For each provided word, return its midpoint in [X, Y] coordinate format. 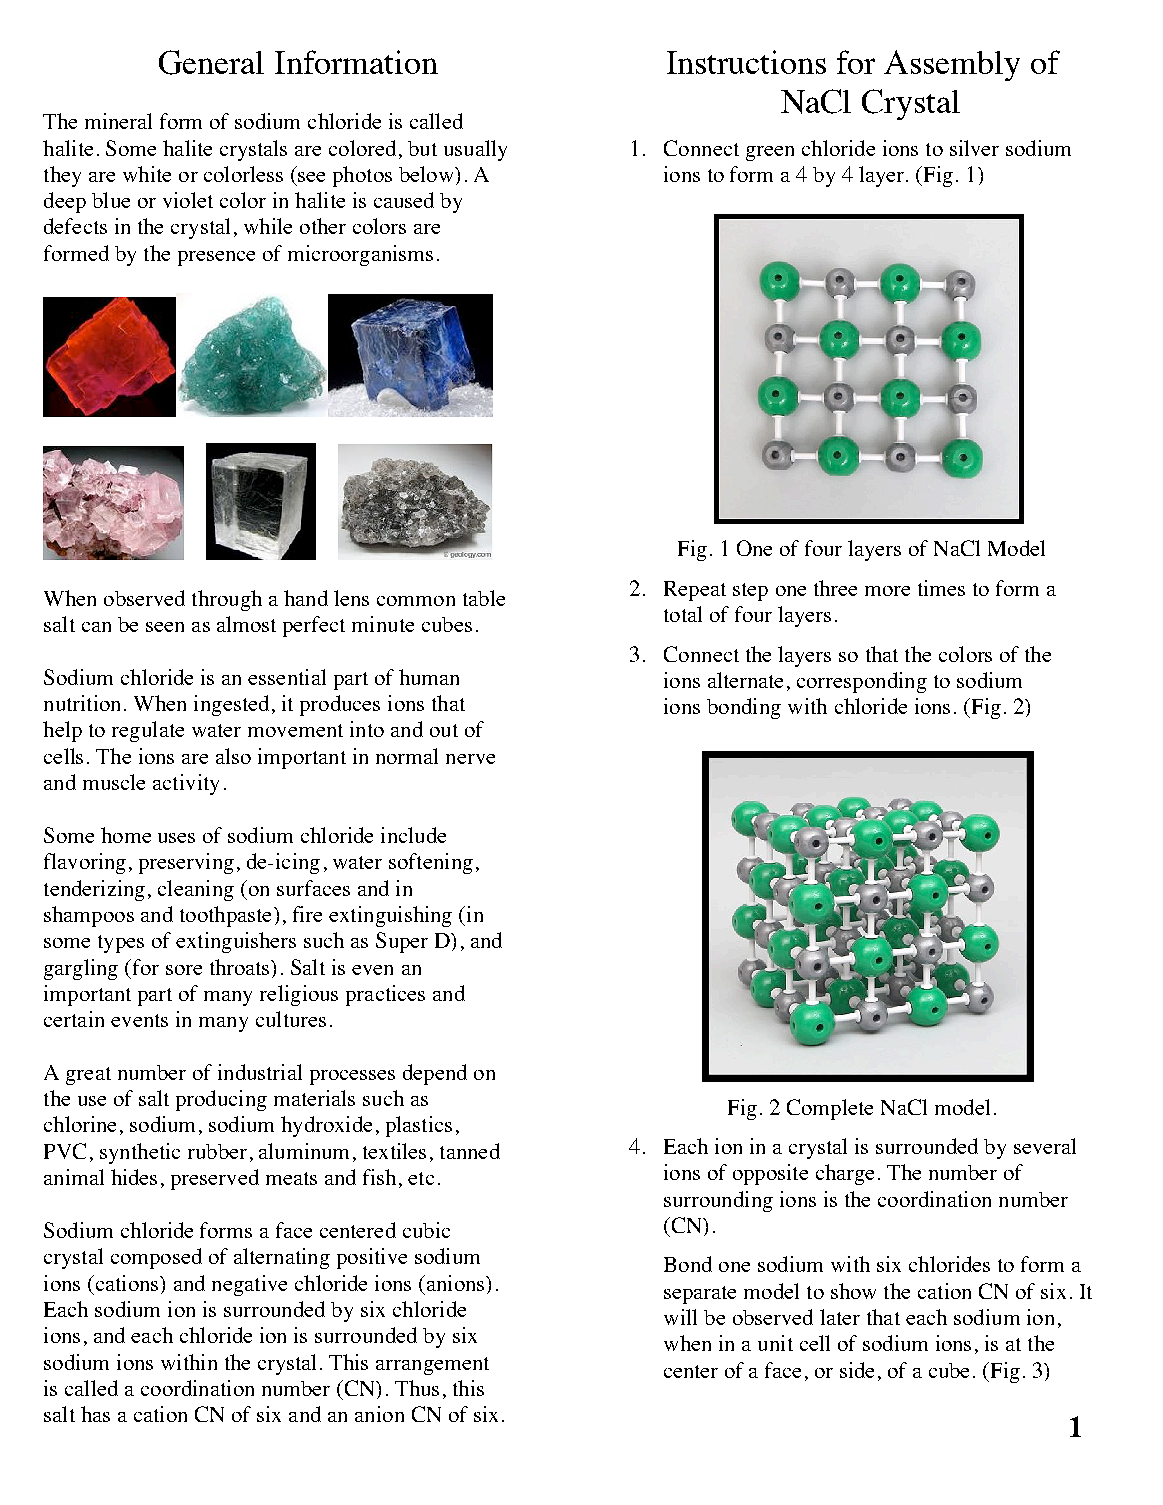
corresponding [862, 682]
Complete [830, 1109]
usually [475, 150]
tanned [470, 1151]
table [484, 598]
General [211, 62]
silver [974, 148]
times [941, 588]
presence [216, 258]
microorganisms [360, 255]
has [95, 1414]
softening [431, 863]
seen [165, 627]
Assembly [952, 65]
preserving [186, 863]
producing [221, 1100]
